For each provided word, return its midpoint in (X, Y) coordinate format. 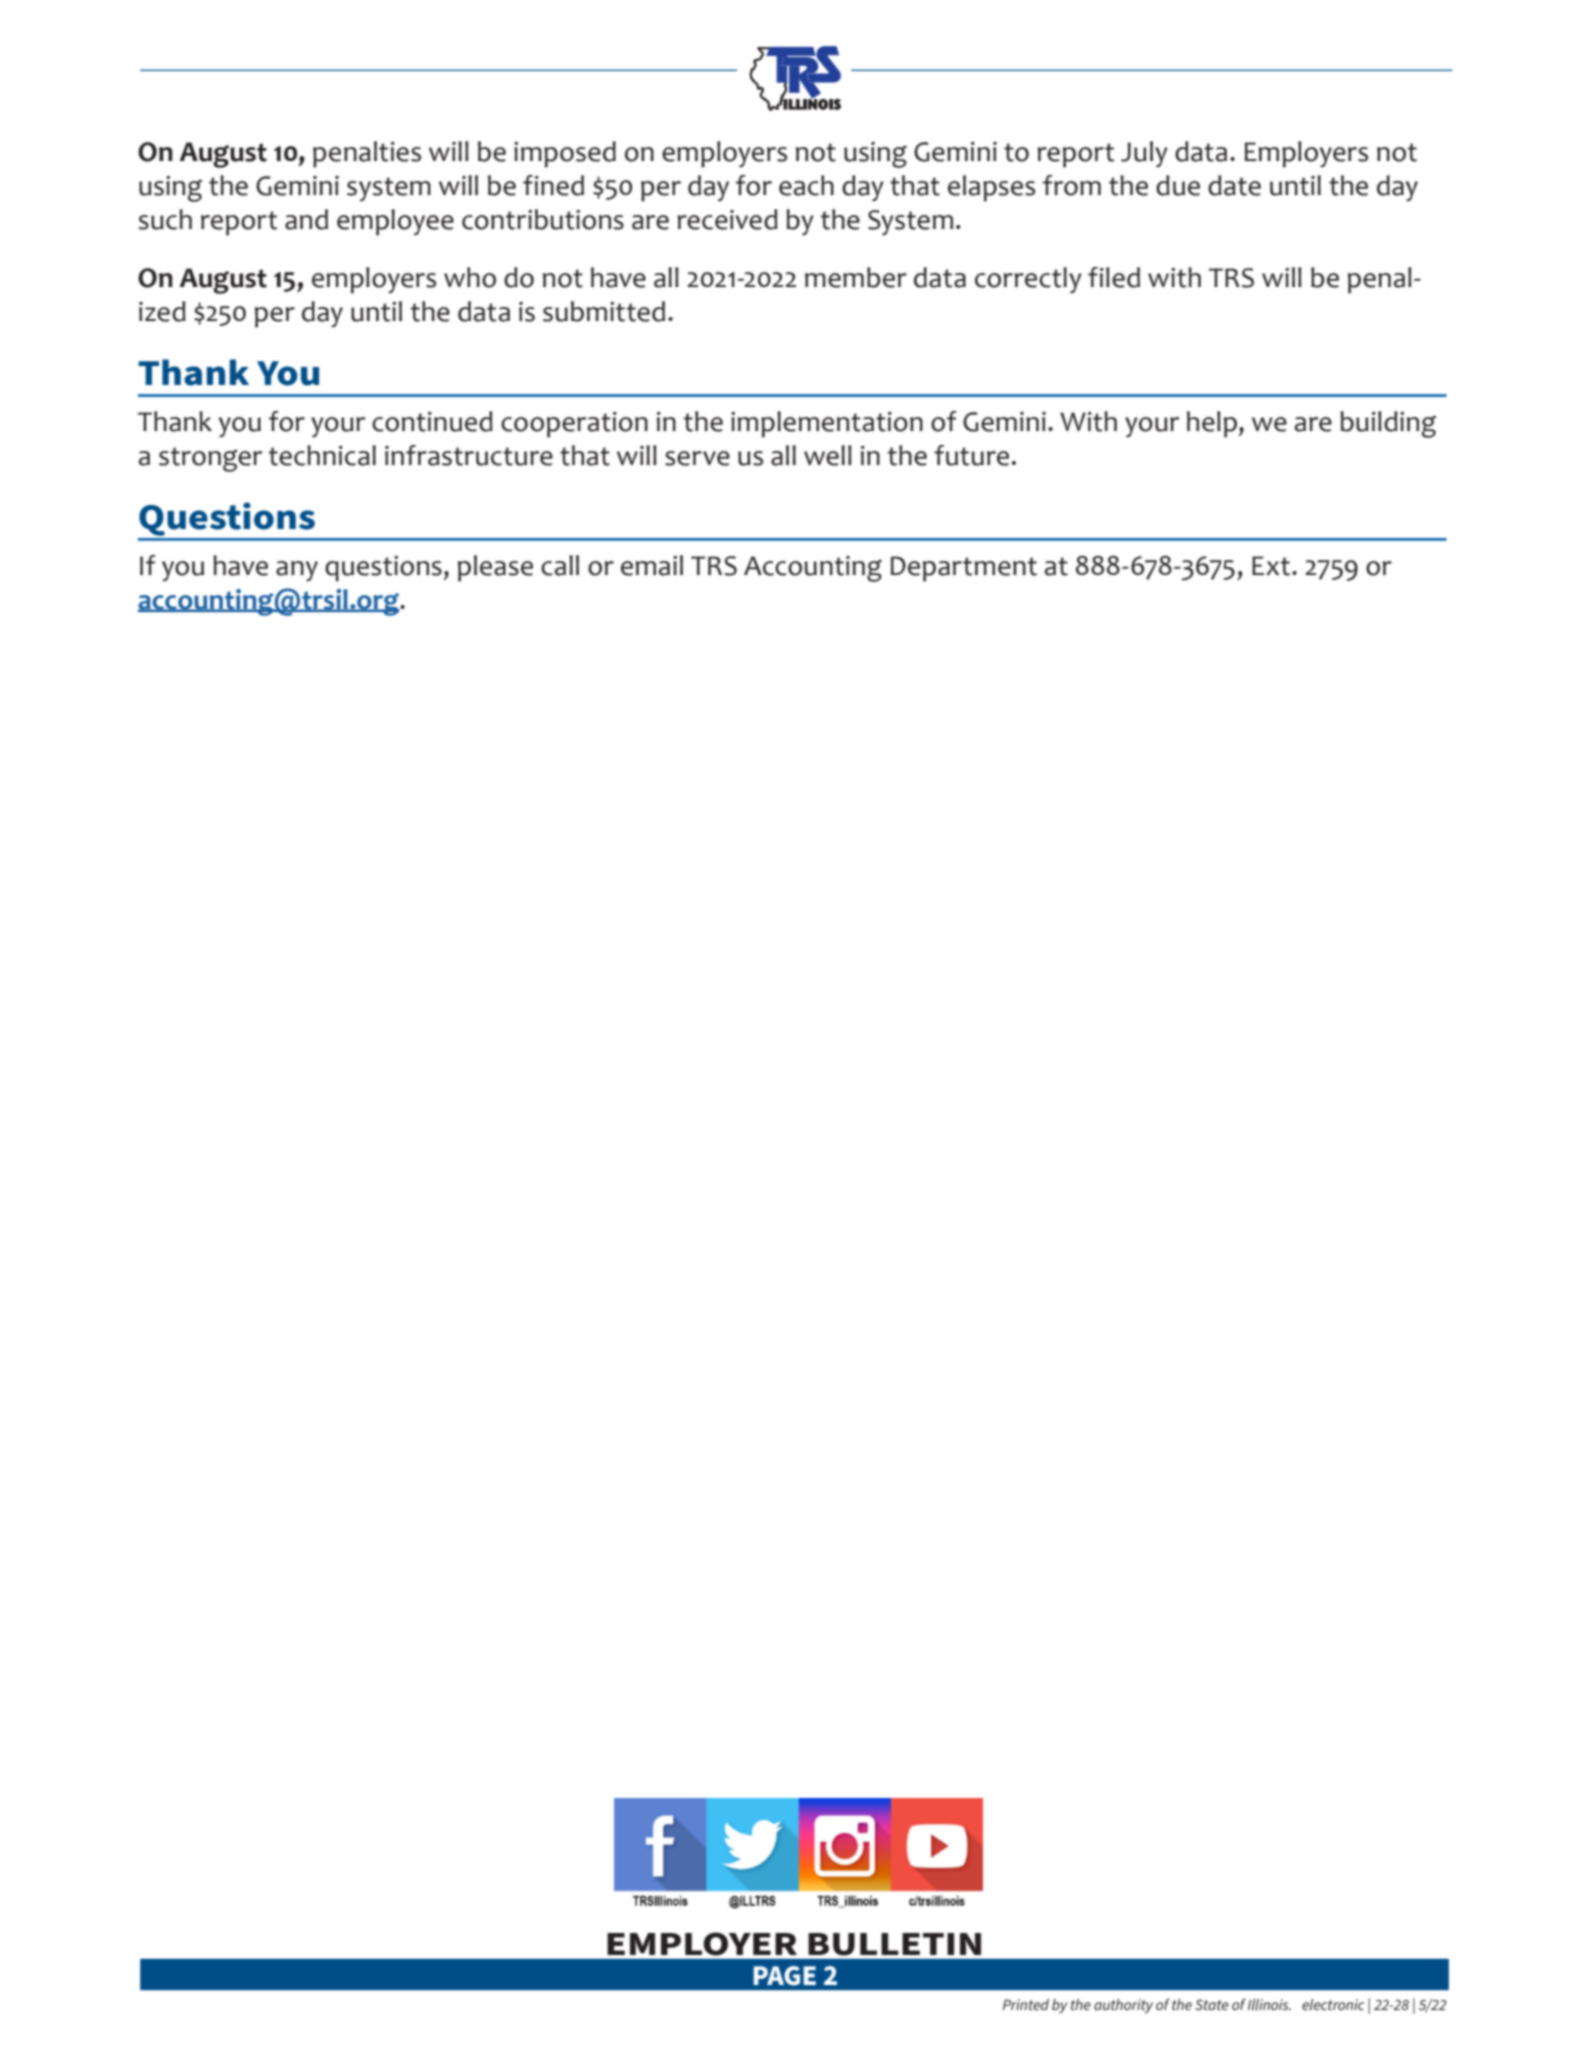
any (297, 571)
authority (1123, 2006)
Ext (1272, 566)
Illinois (1269, 2004)
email (652, 565)
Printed (1026, 2004)
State (1212, 2004)
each (806, 185)
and (306, 219)
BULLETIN (894, 1944)
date (1234, 185)
